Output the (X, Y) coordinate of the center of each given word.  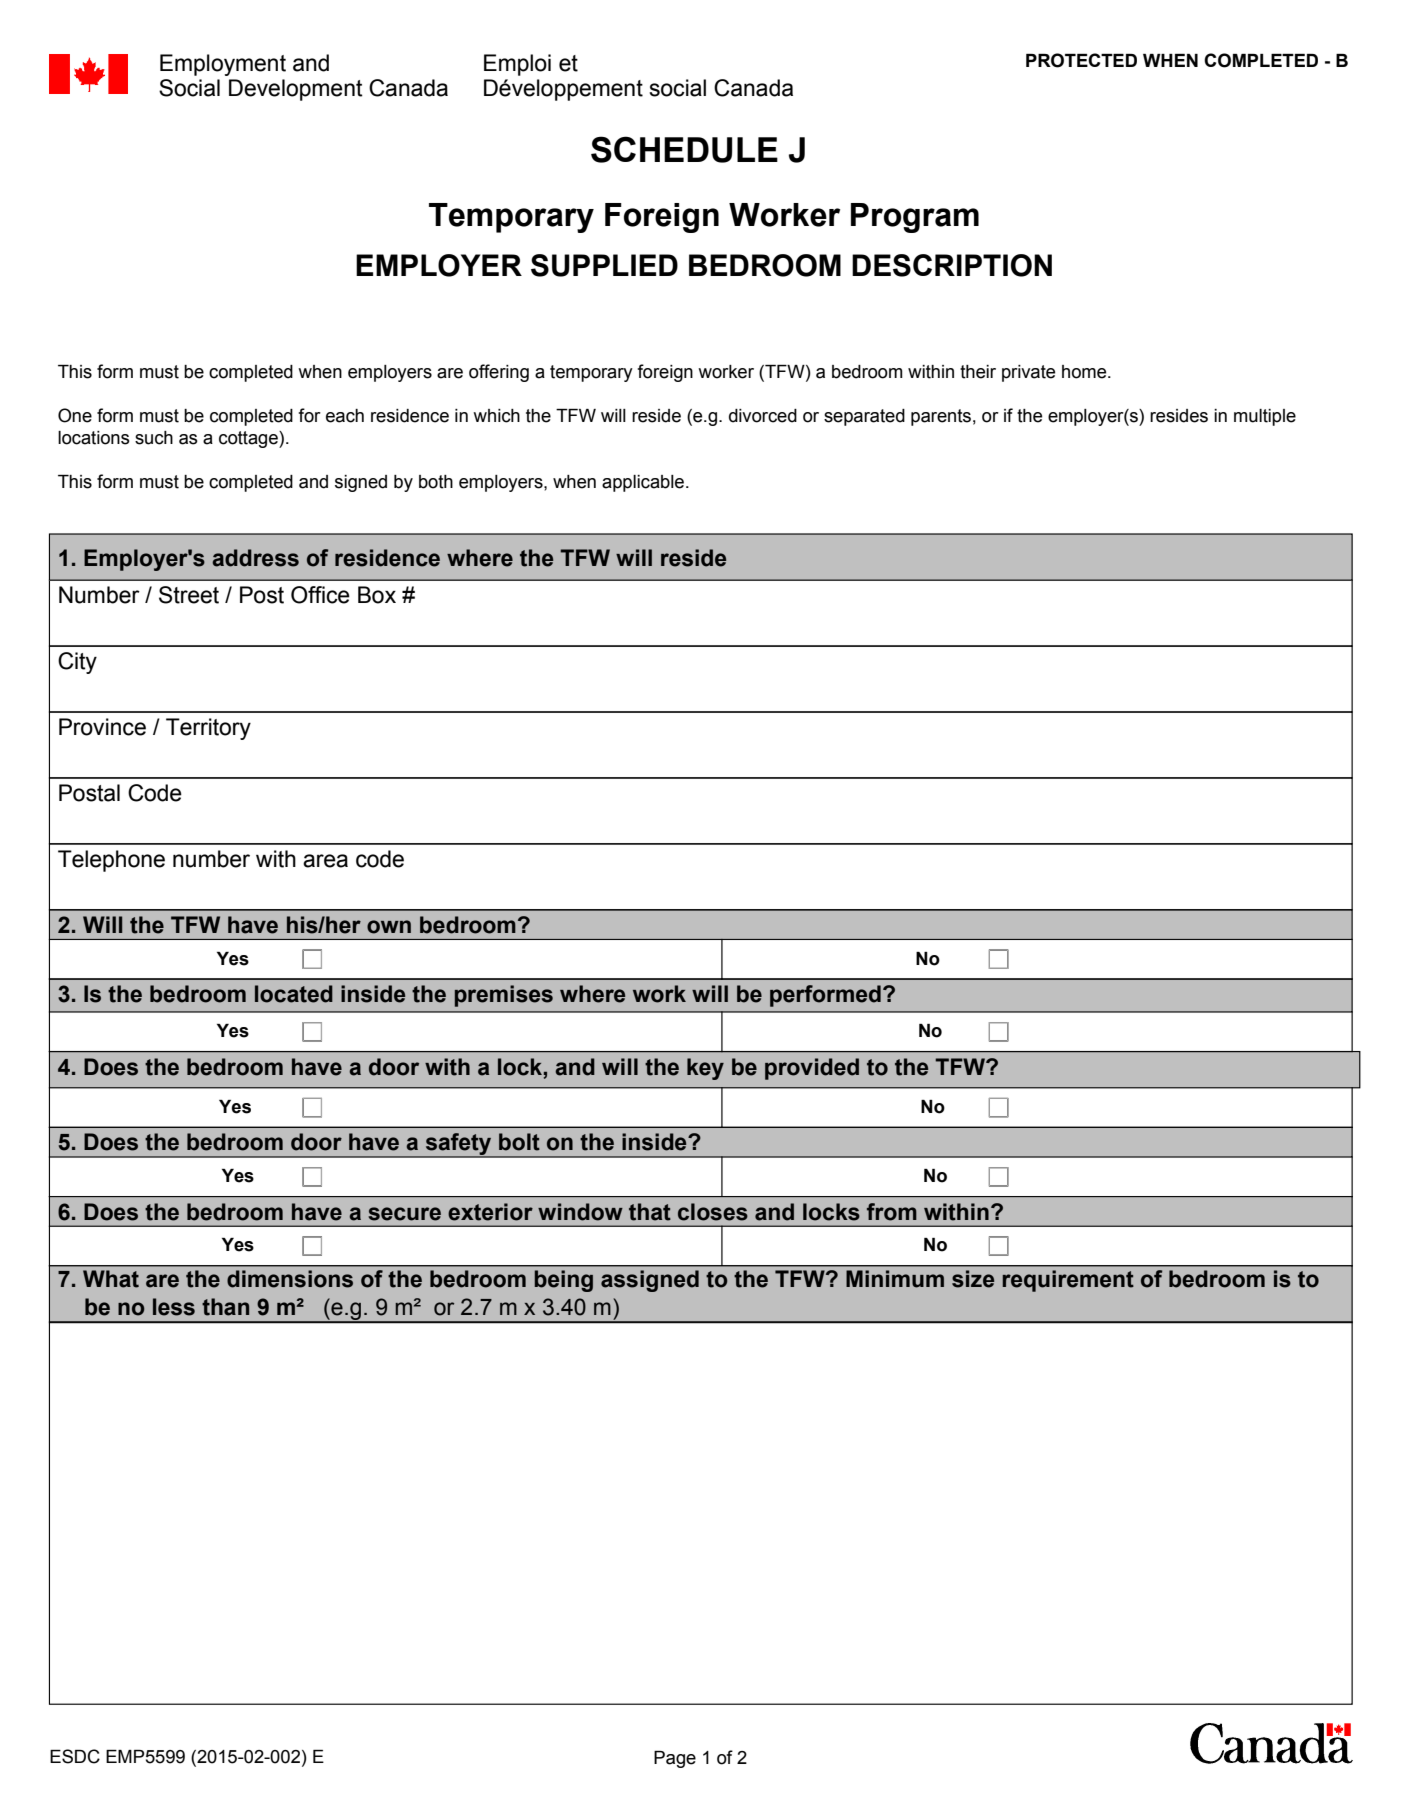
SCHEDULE (684, 149)
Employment (223, 65)
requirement (1068, 1281)
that (650, 1212)
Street (189, 595)
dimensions (290, 1279)
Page (675, 1759)
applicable (643, 483)
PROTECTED (1081, 60)
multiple (1265, 417)
